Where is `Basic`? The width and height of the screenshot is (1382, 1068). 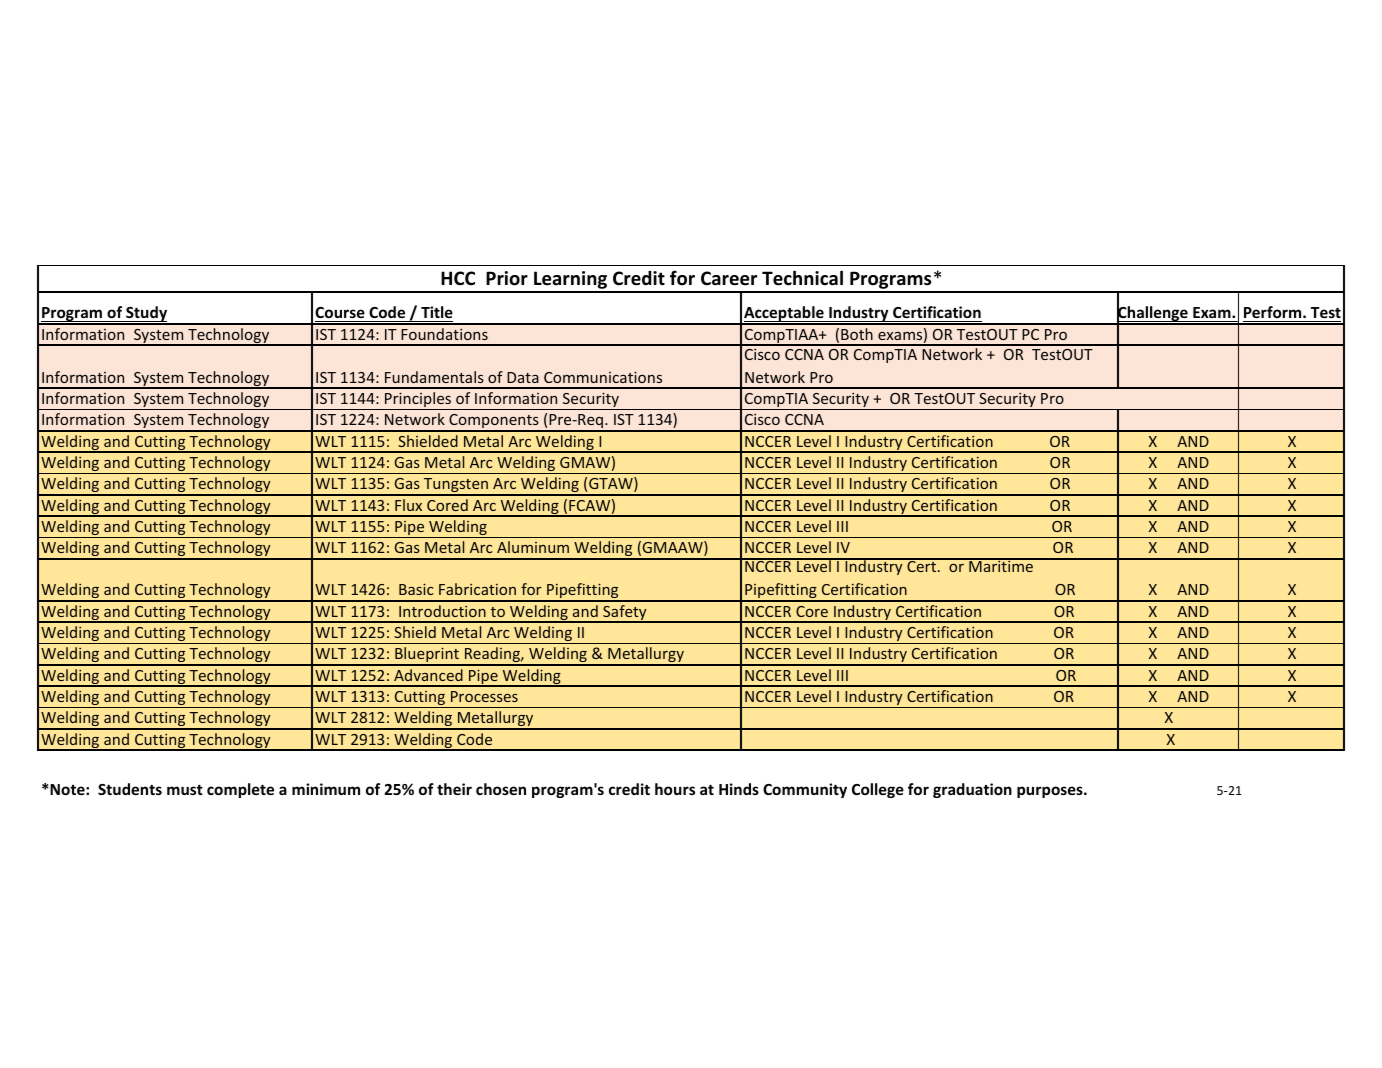 Basic is located at coordinates (416, 589).
